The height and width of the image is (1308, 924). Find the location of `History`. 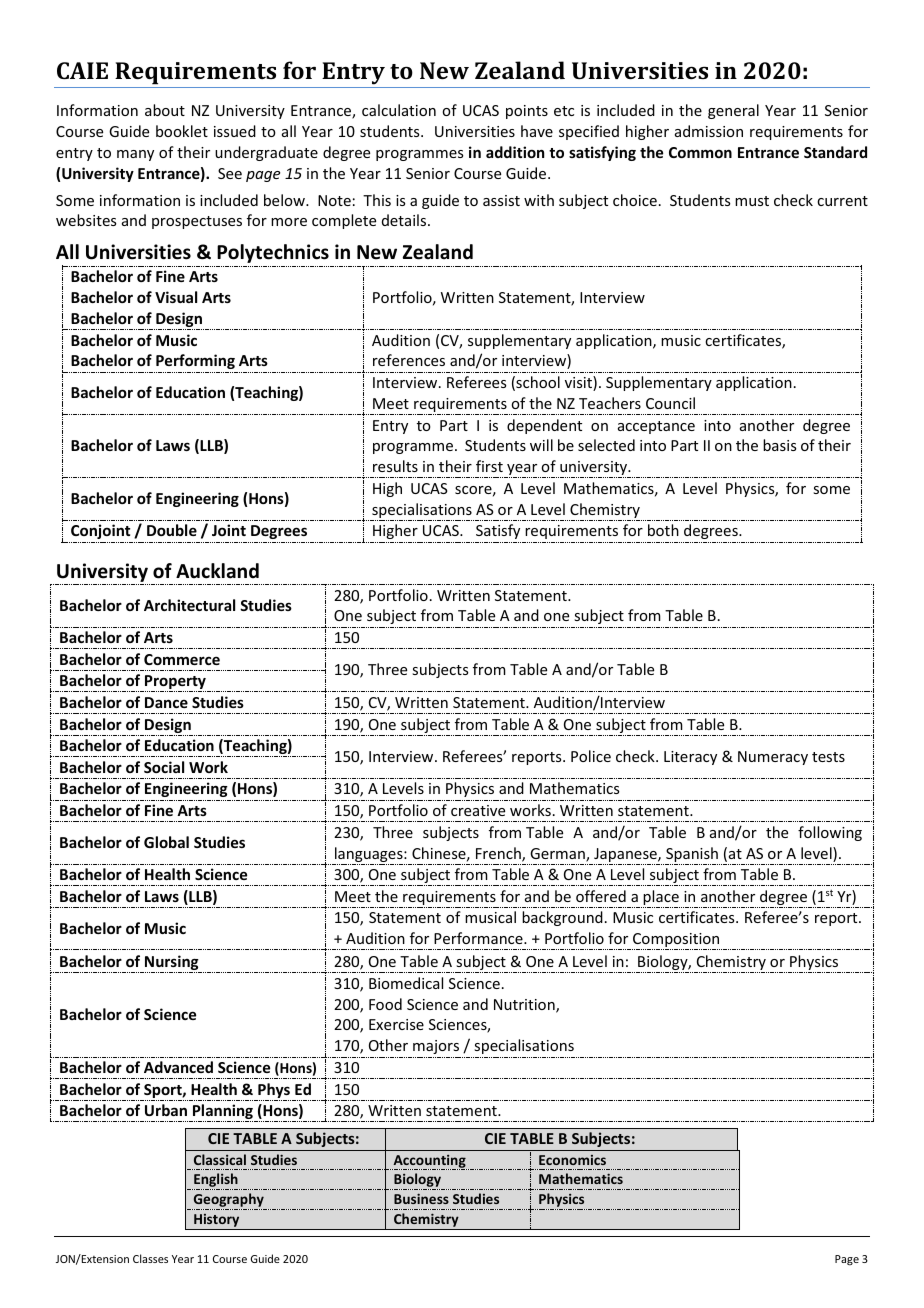

History is located at coordinates (217, 1221).
